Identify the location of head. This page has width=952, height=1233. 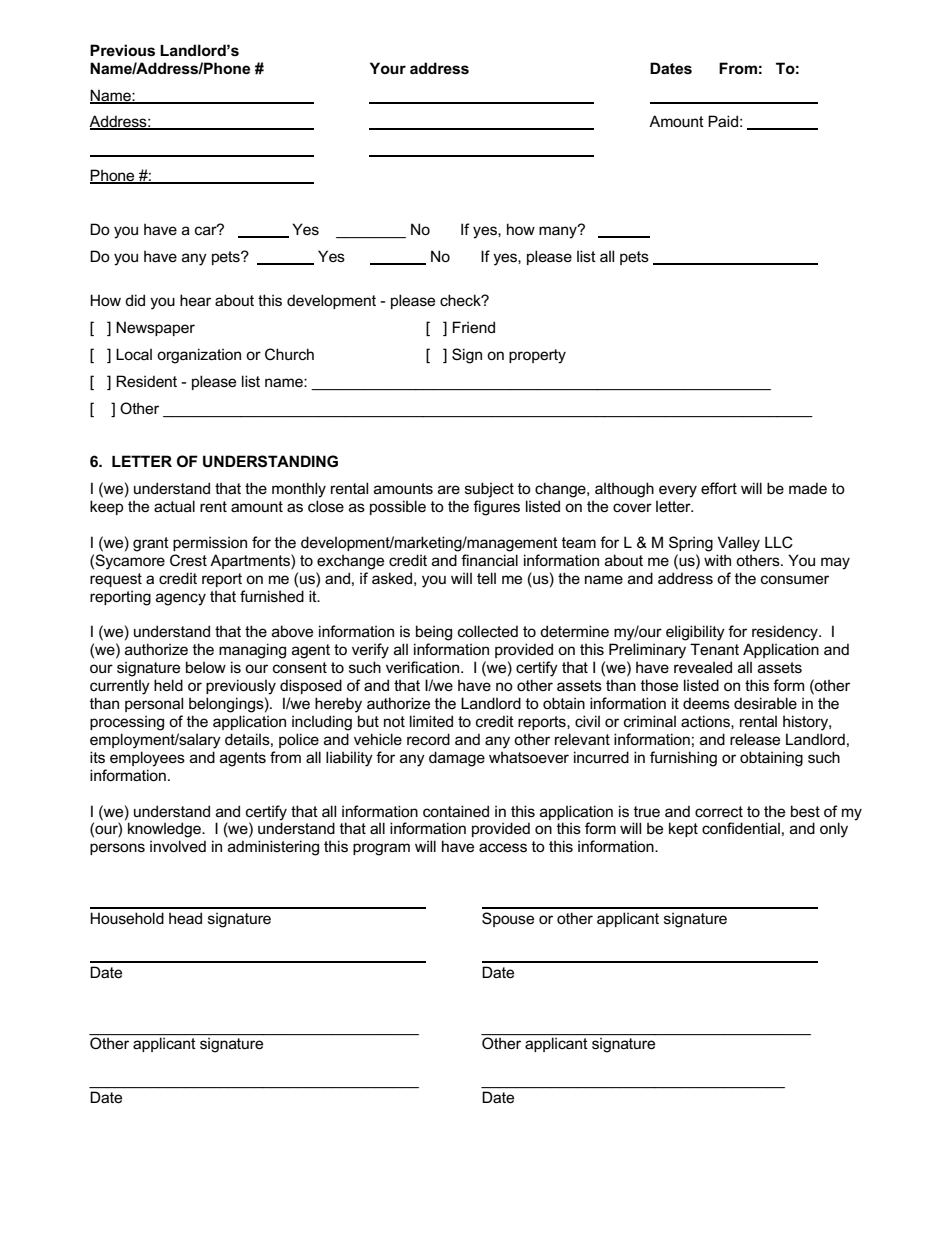
(185, 918).
